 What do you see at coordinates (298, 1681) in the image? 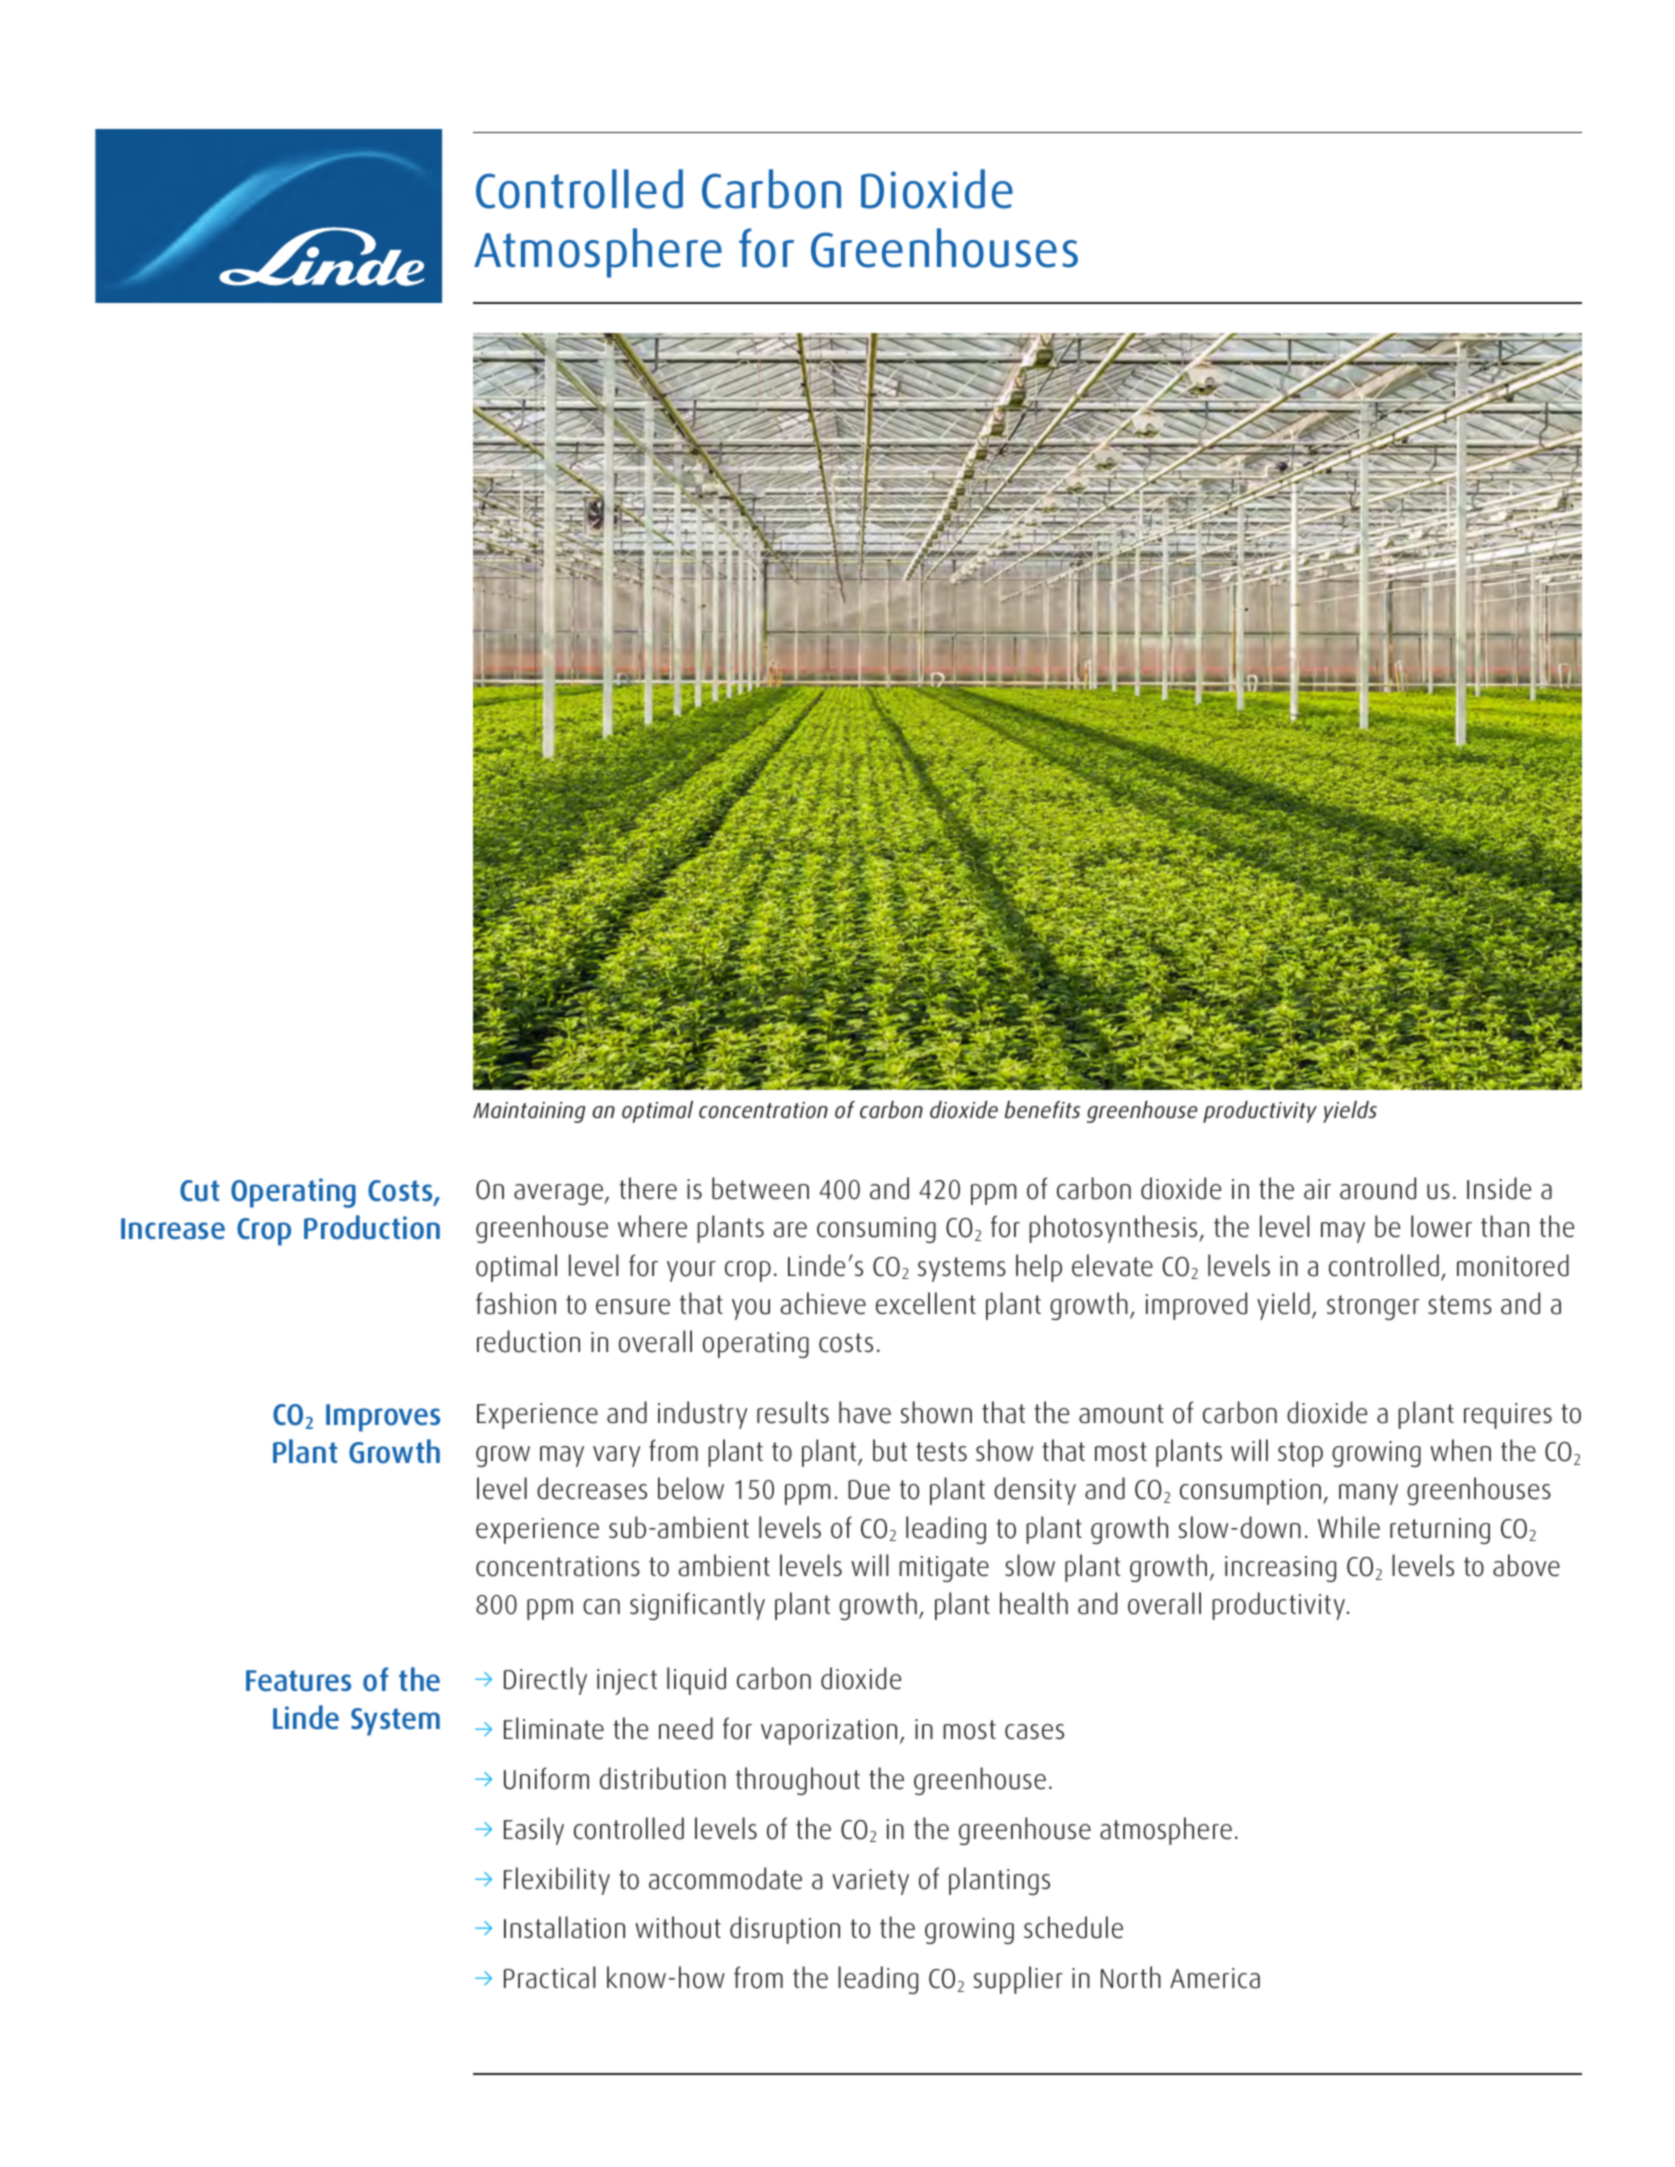
I see `Features` at bounding box center [298, 1681].
